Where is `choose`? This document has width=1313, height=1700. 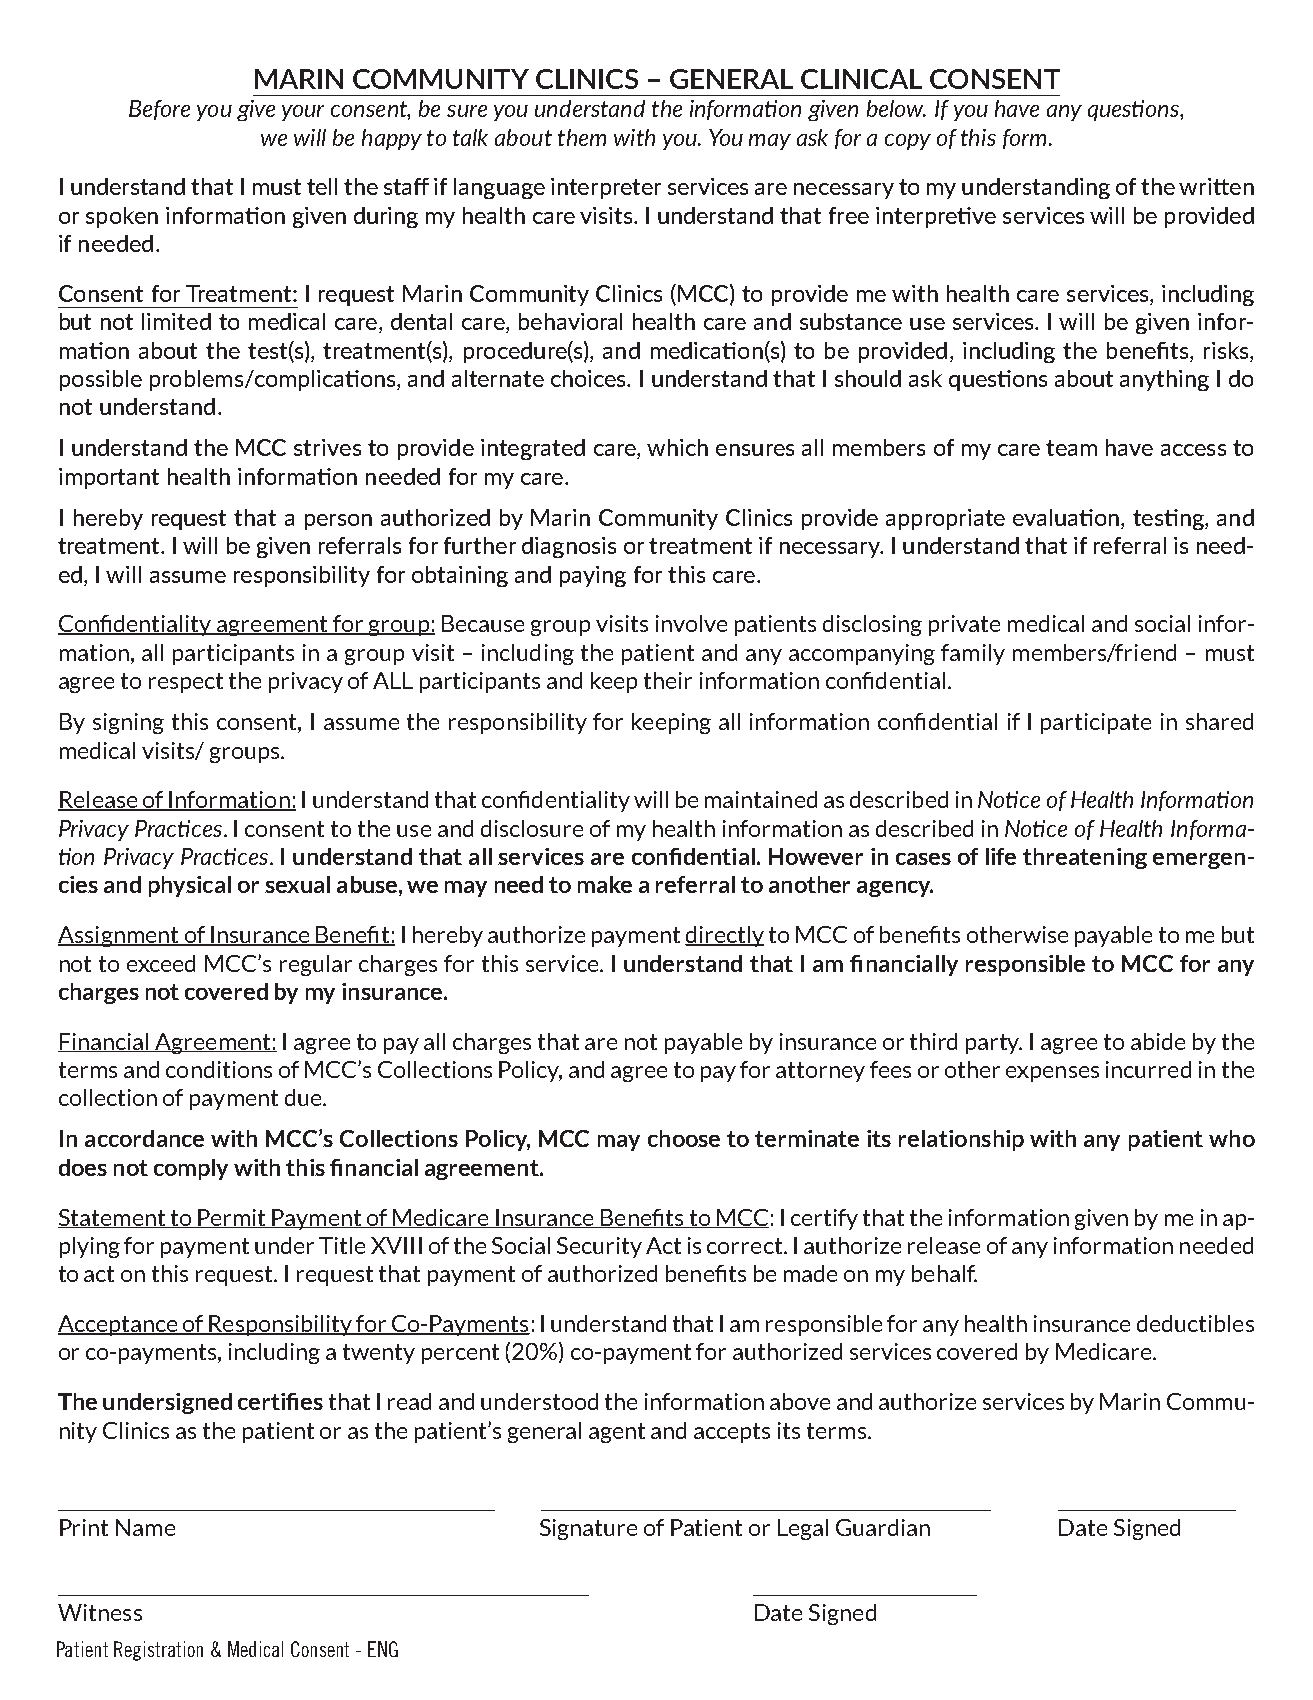
choose is located at coordinates (684, 1138).
